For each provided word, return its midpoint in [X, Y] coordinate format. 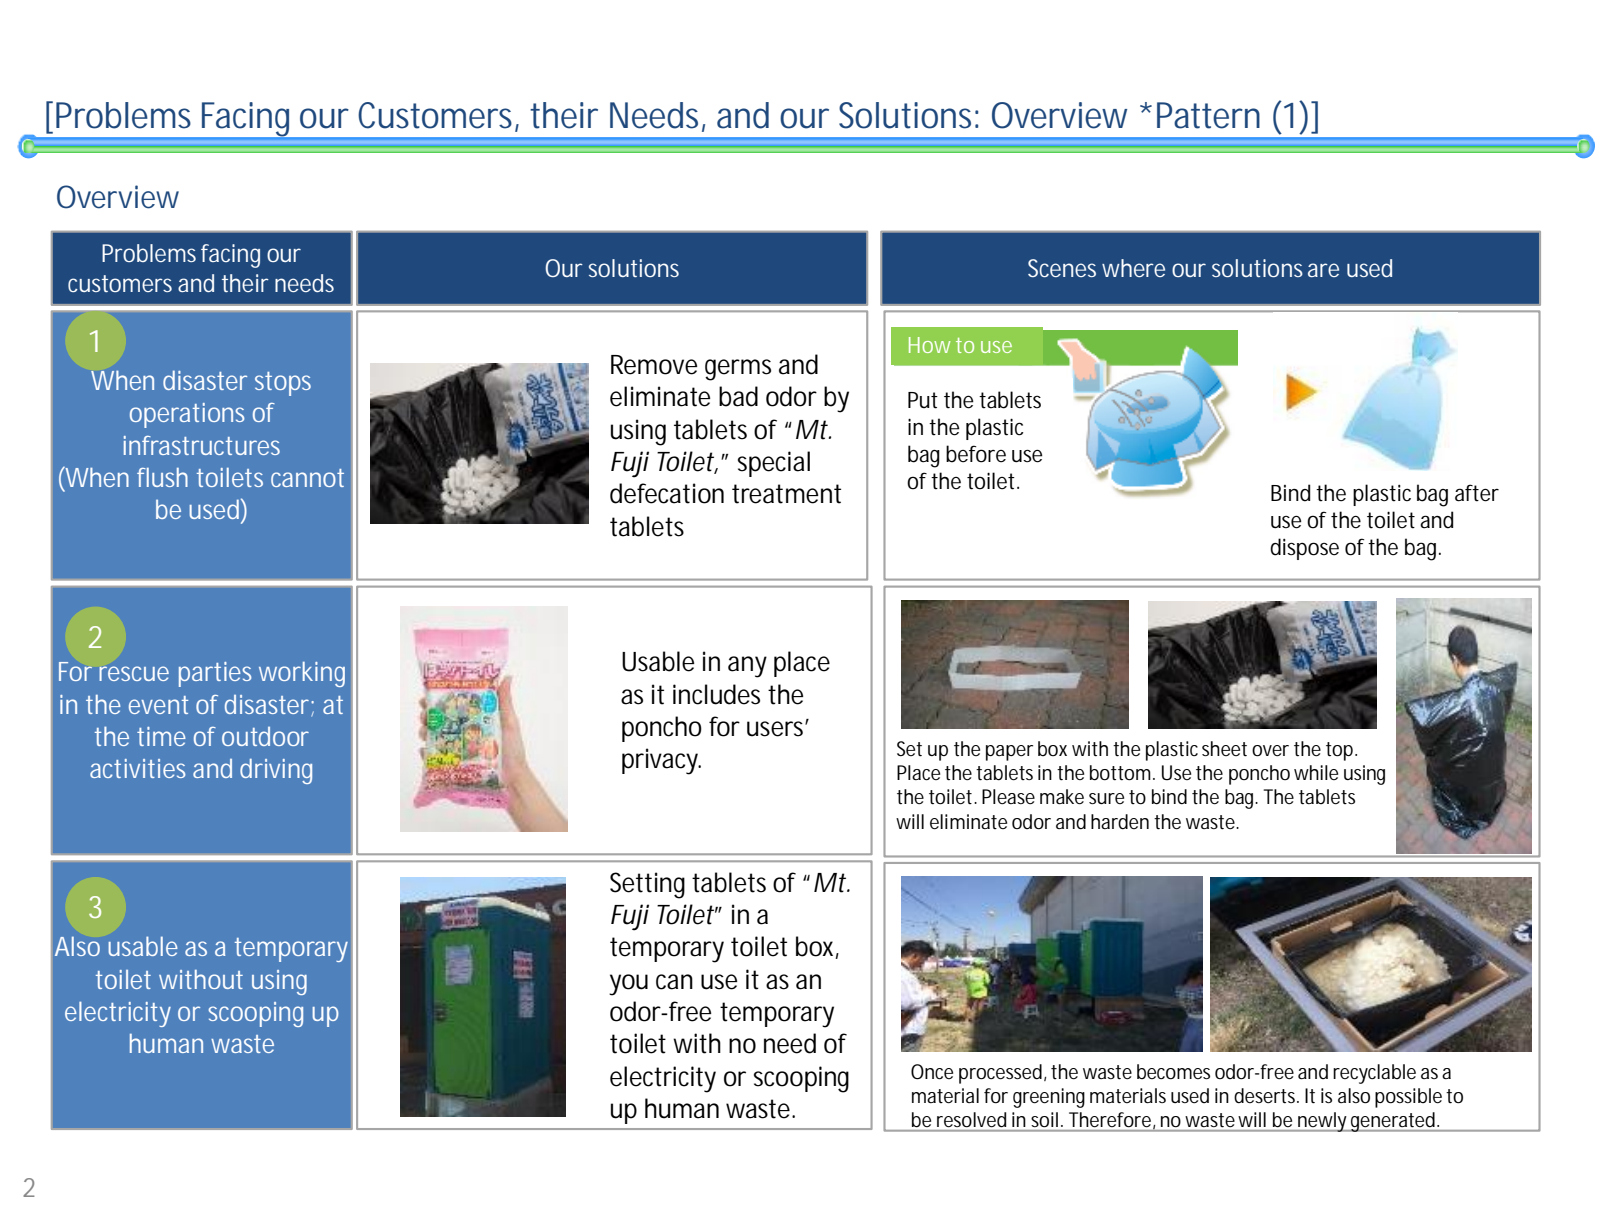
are [1323, 270]
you [628, 985]
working [302, 674]
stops [283, 384]
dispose [1304, 549]
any [747, 667]
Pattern [1208, 115]
